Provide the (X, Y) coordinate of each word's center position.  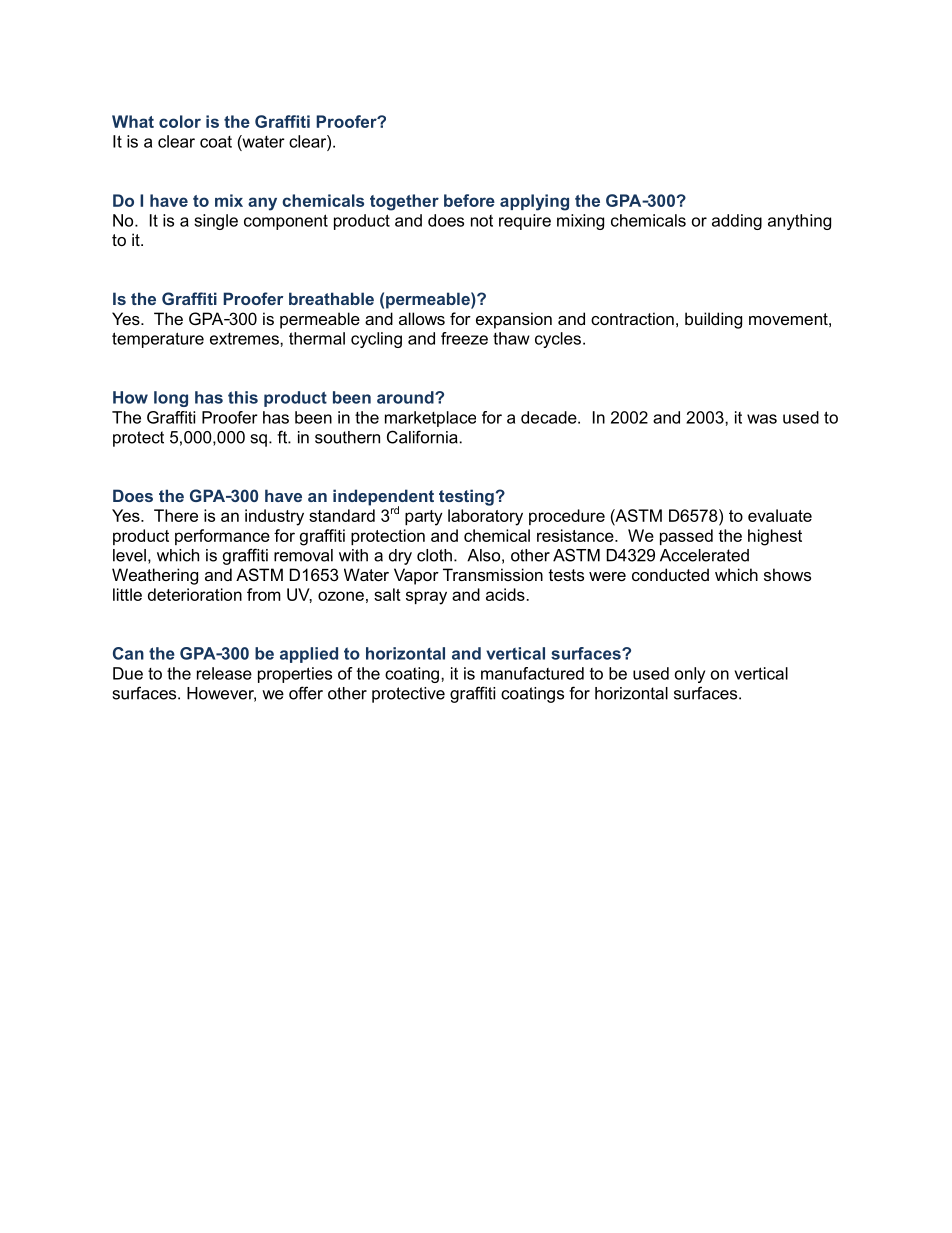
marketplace (430, 419)
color (180, 121)
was (762, 419)
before (469, 200)
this (243, 397)
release (224, 673)
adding (737, 222)
